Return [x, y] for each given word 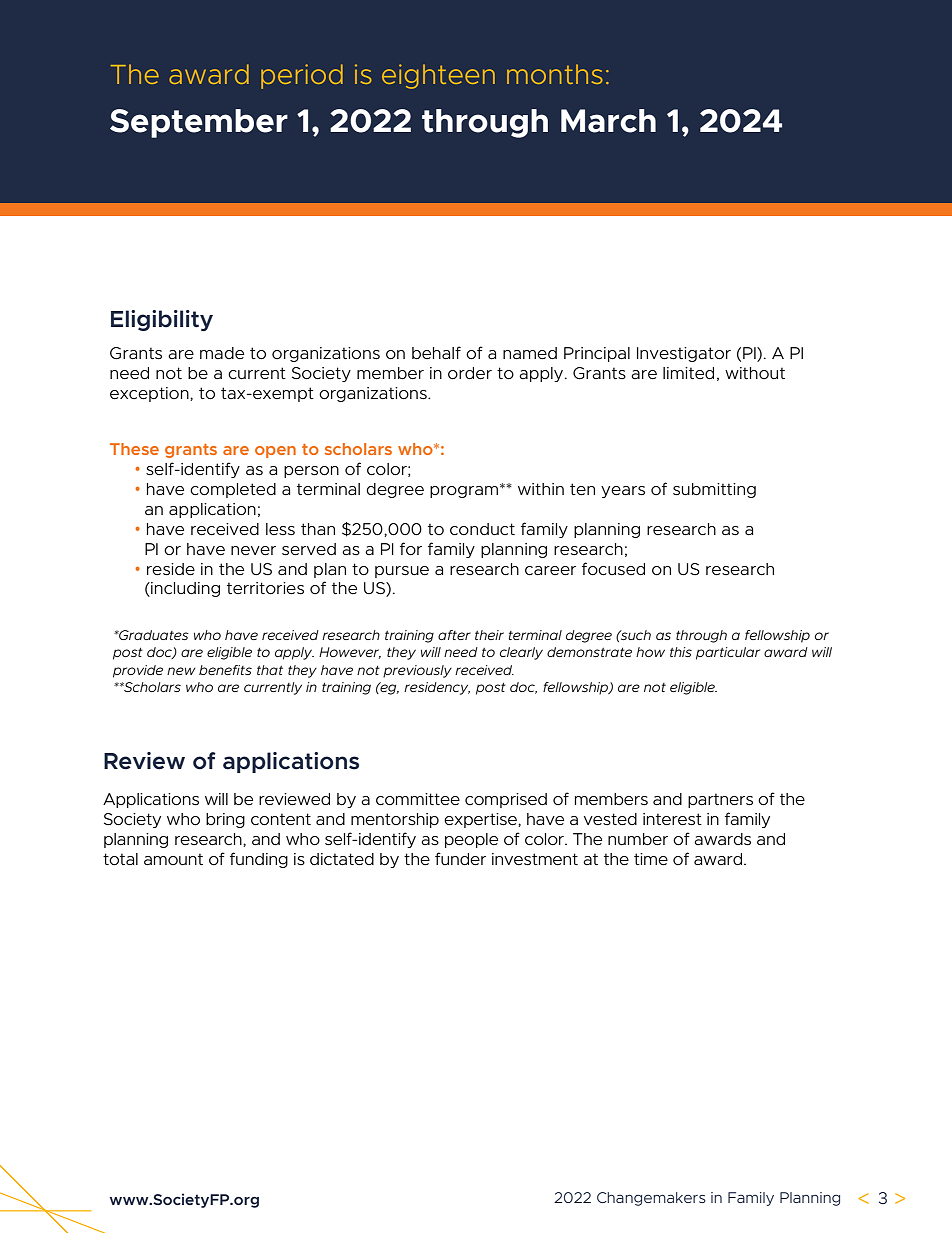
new [181, 671]
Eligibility [162, 320]
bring [225, 820]
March [608, 121]
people [471, 840]
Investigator [684, 354]
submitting [714, 490]
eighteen [438, 76]
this [681, 652]
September [199, 123]
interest [672, 819]
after [454, 635]
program [464, 492]
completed [233, 490]
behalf [436, 352]
